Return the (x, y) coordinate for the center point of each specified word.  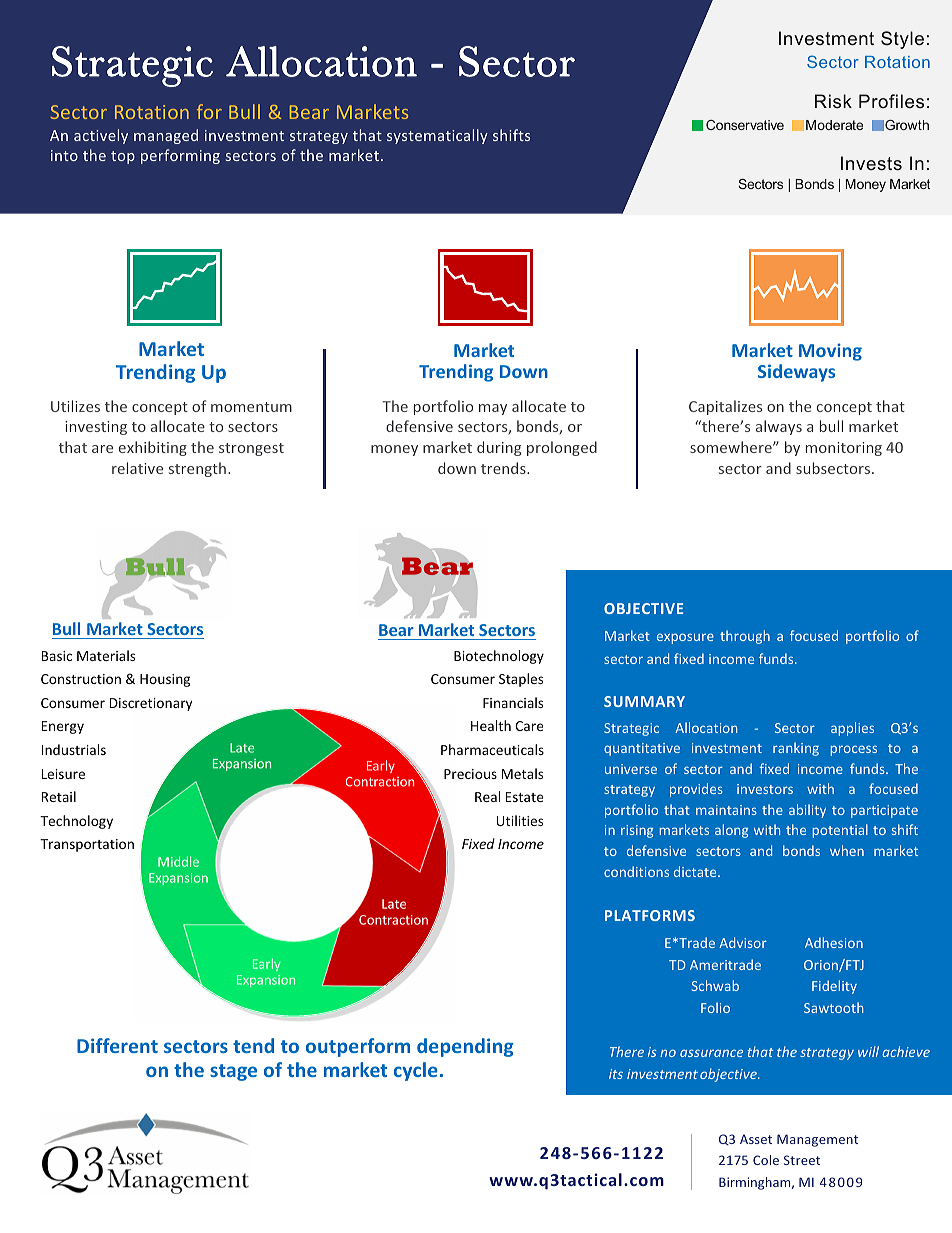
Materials (106, 655)
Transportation (87, 845)
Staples (521, 680)
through (745, 637)
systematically (437, 136)
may (493, 409)
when (847, 850)
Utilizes (75, 406)
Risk (833, 101)
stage (233, 1072)
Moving (830, 352)
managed (166, 136)
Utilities (519, 820)
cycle (415, 1071)
